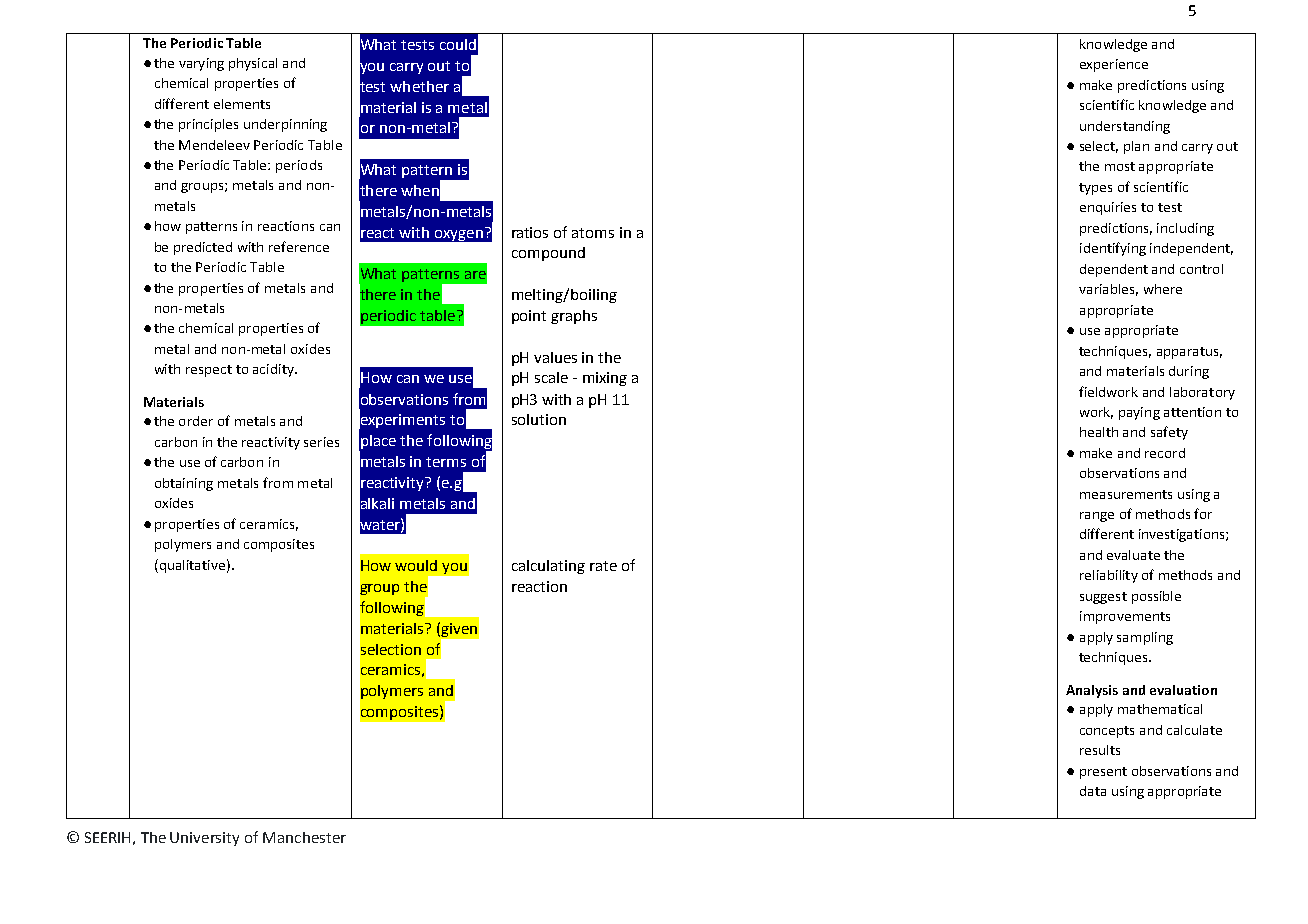 Image resolution: width=1308 pixels, height=924 pixels. Describe the element at coordinates (416, 565) in the image. I see `would` at that location.
